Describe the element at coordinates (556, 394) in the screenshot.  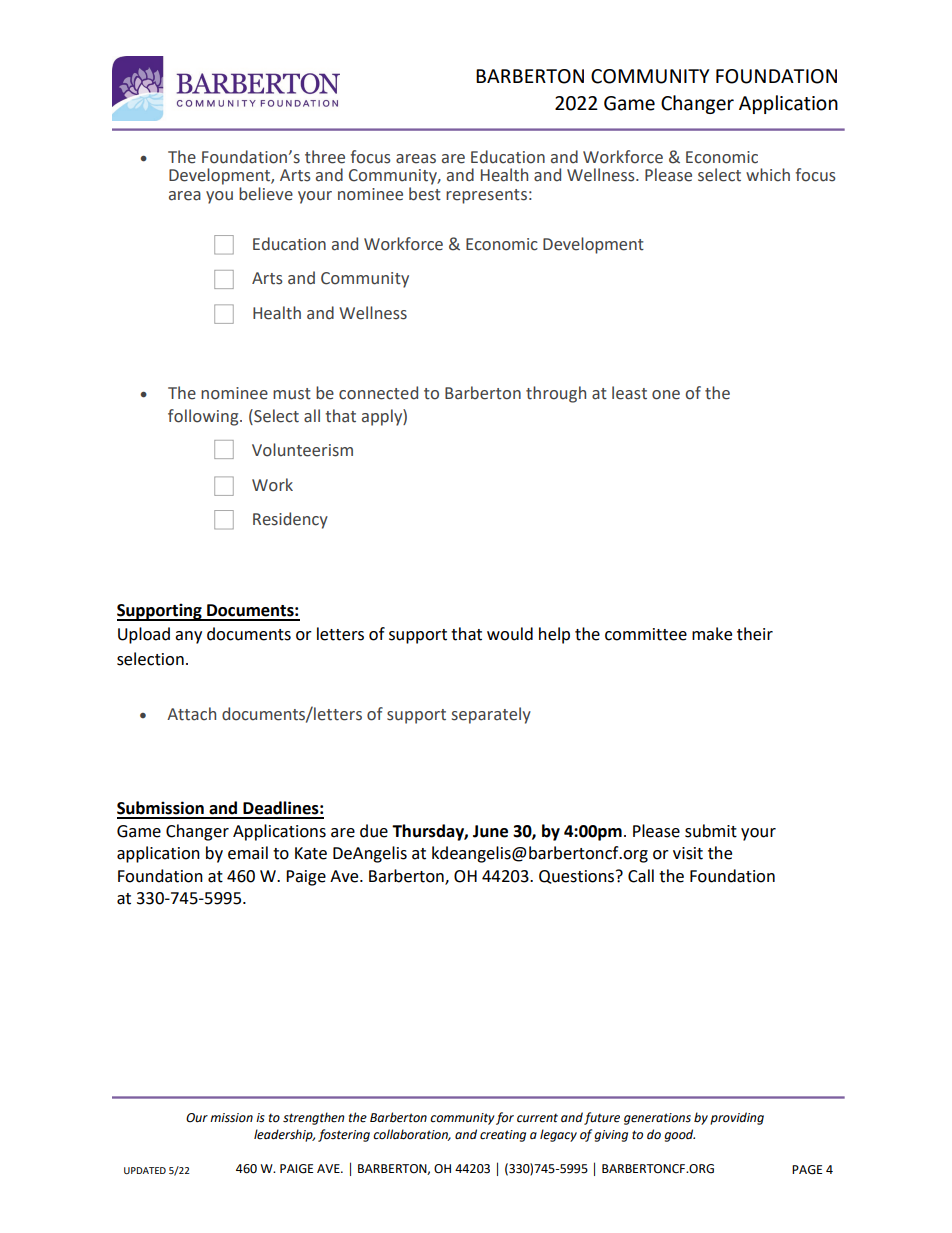
I see `through` at that location.
